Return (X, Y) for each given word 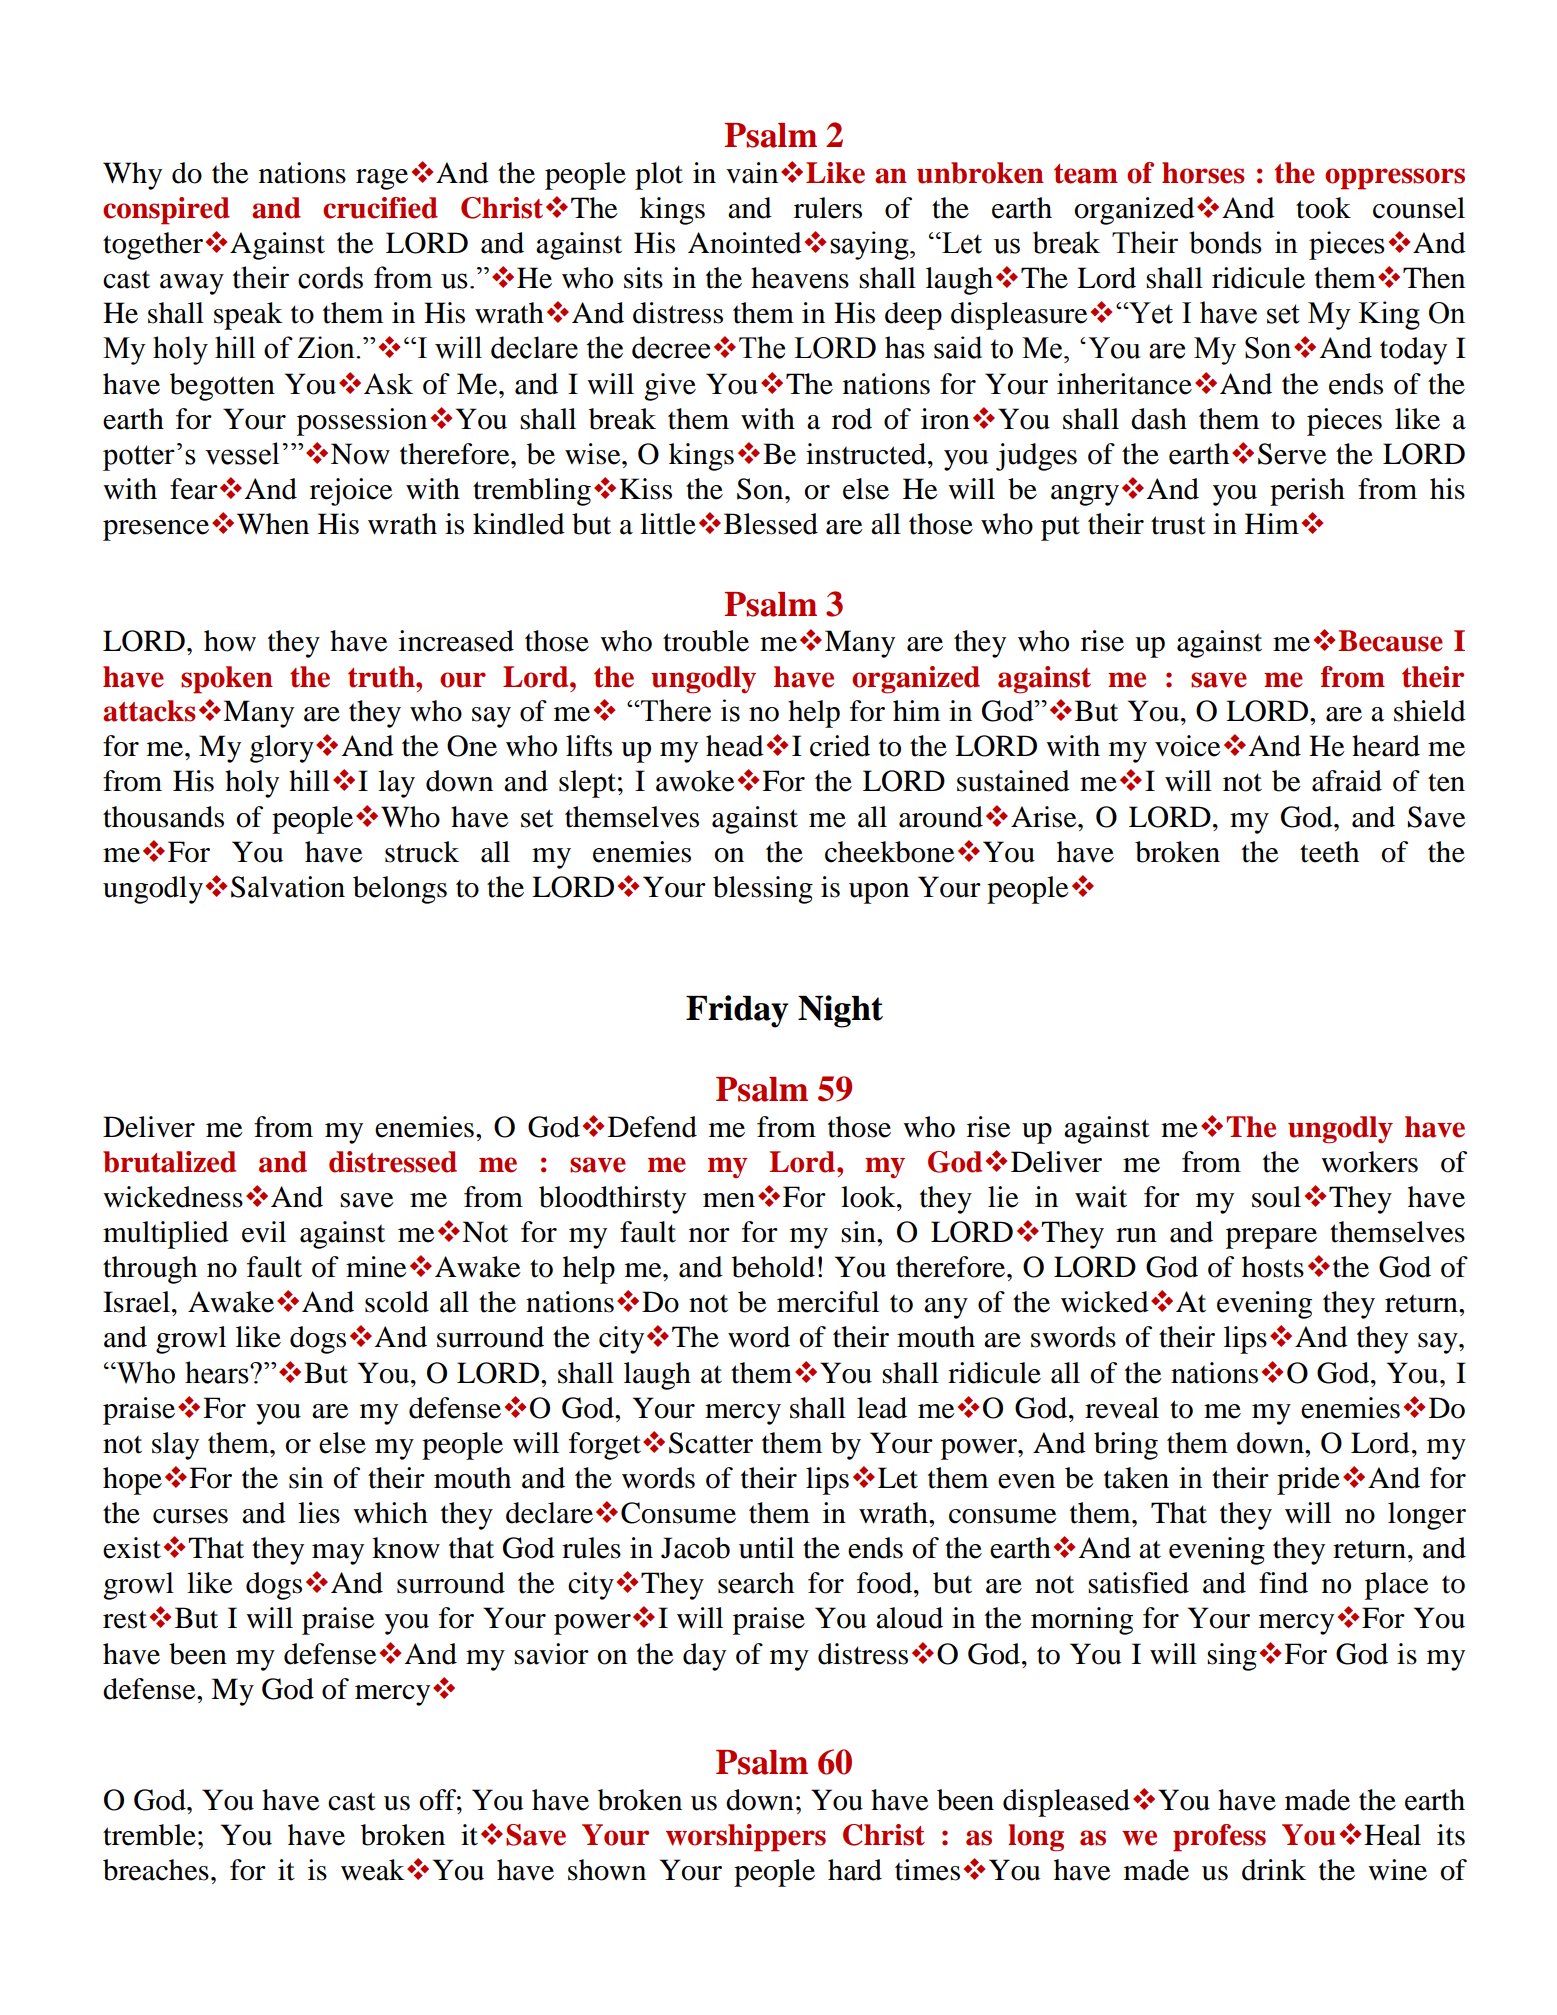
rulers (828, 208)
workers (1369, 1162)
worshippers (746, 1838)
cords (330, 277)
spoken (227, 680)
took (1323, 208)
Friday (737, 1011)
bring (1126, 1446)
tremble (149, 1835)
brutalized (169, 1162)
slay (175, 1446)
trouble (706, 641)
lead (882, 1408)
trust (1178, 525)
